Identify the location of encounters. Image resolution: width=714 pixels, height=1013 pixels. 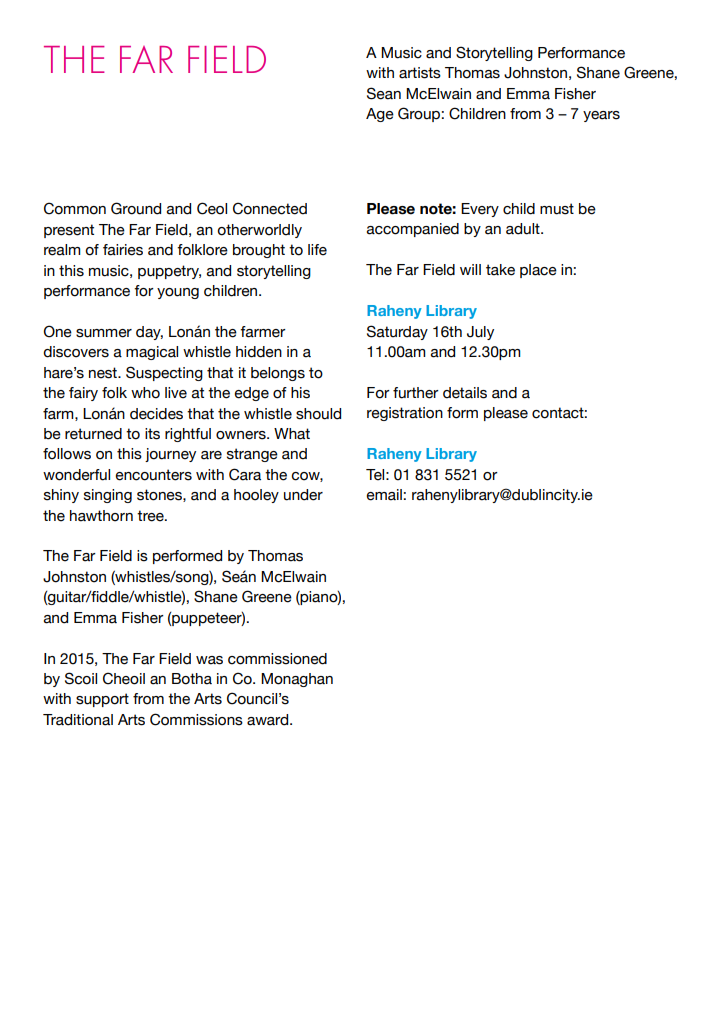
(153, 475).
